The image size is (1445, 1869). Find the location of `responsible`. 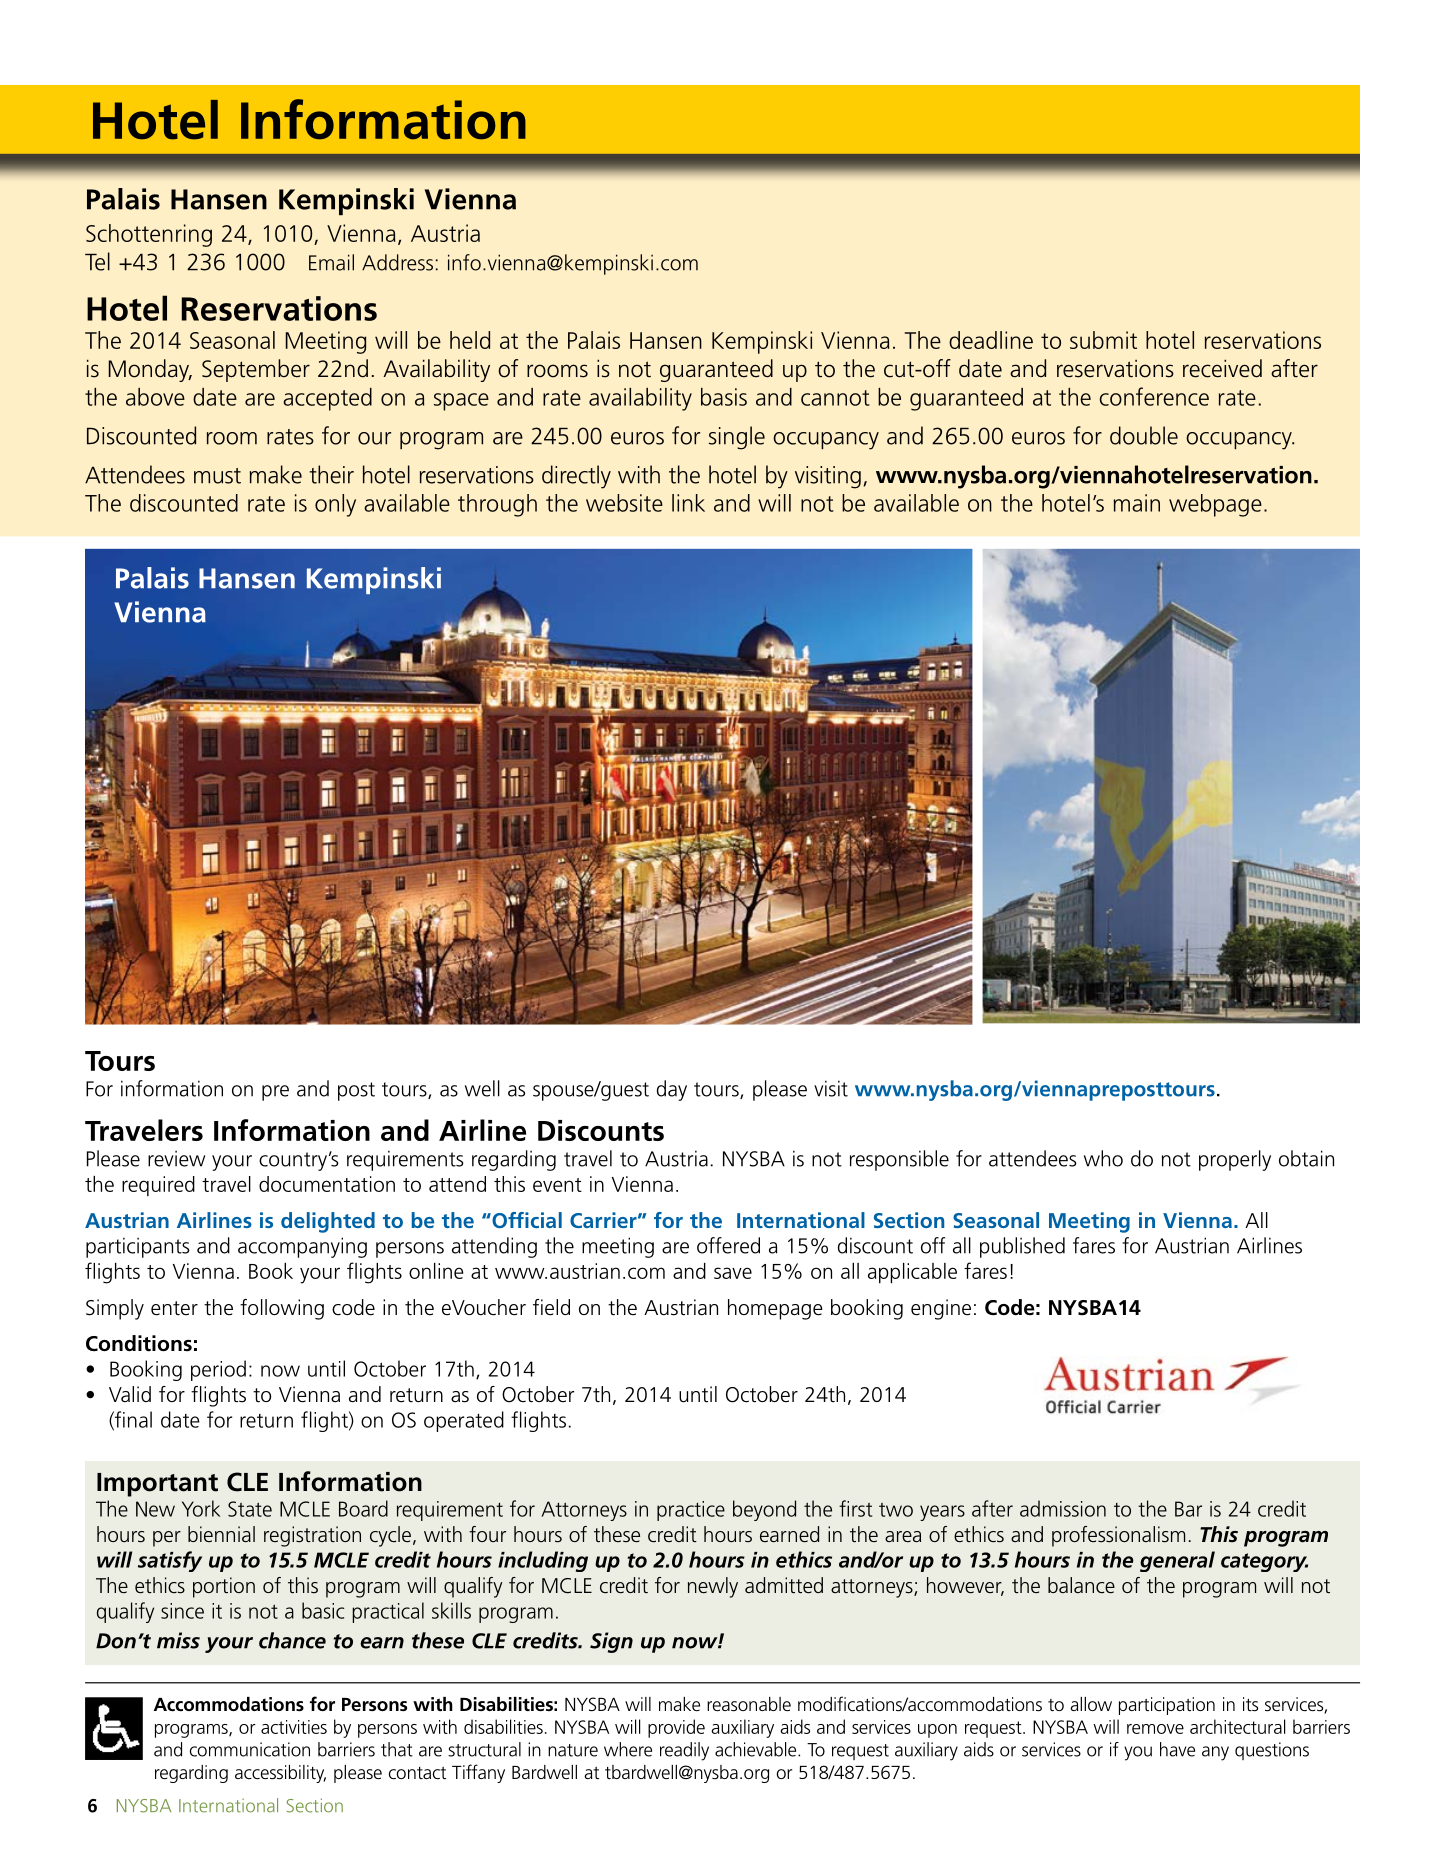

responsible is located at coordinates (899, 1160).
